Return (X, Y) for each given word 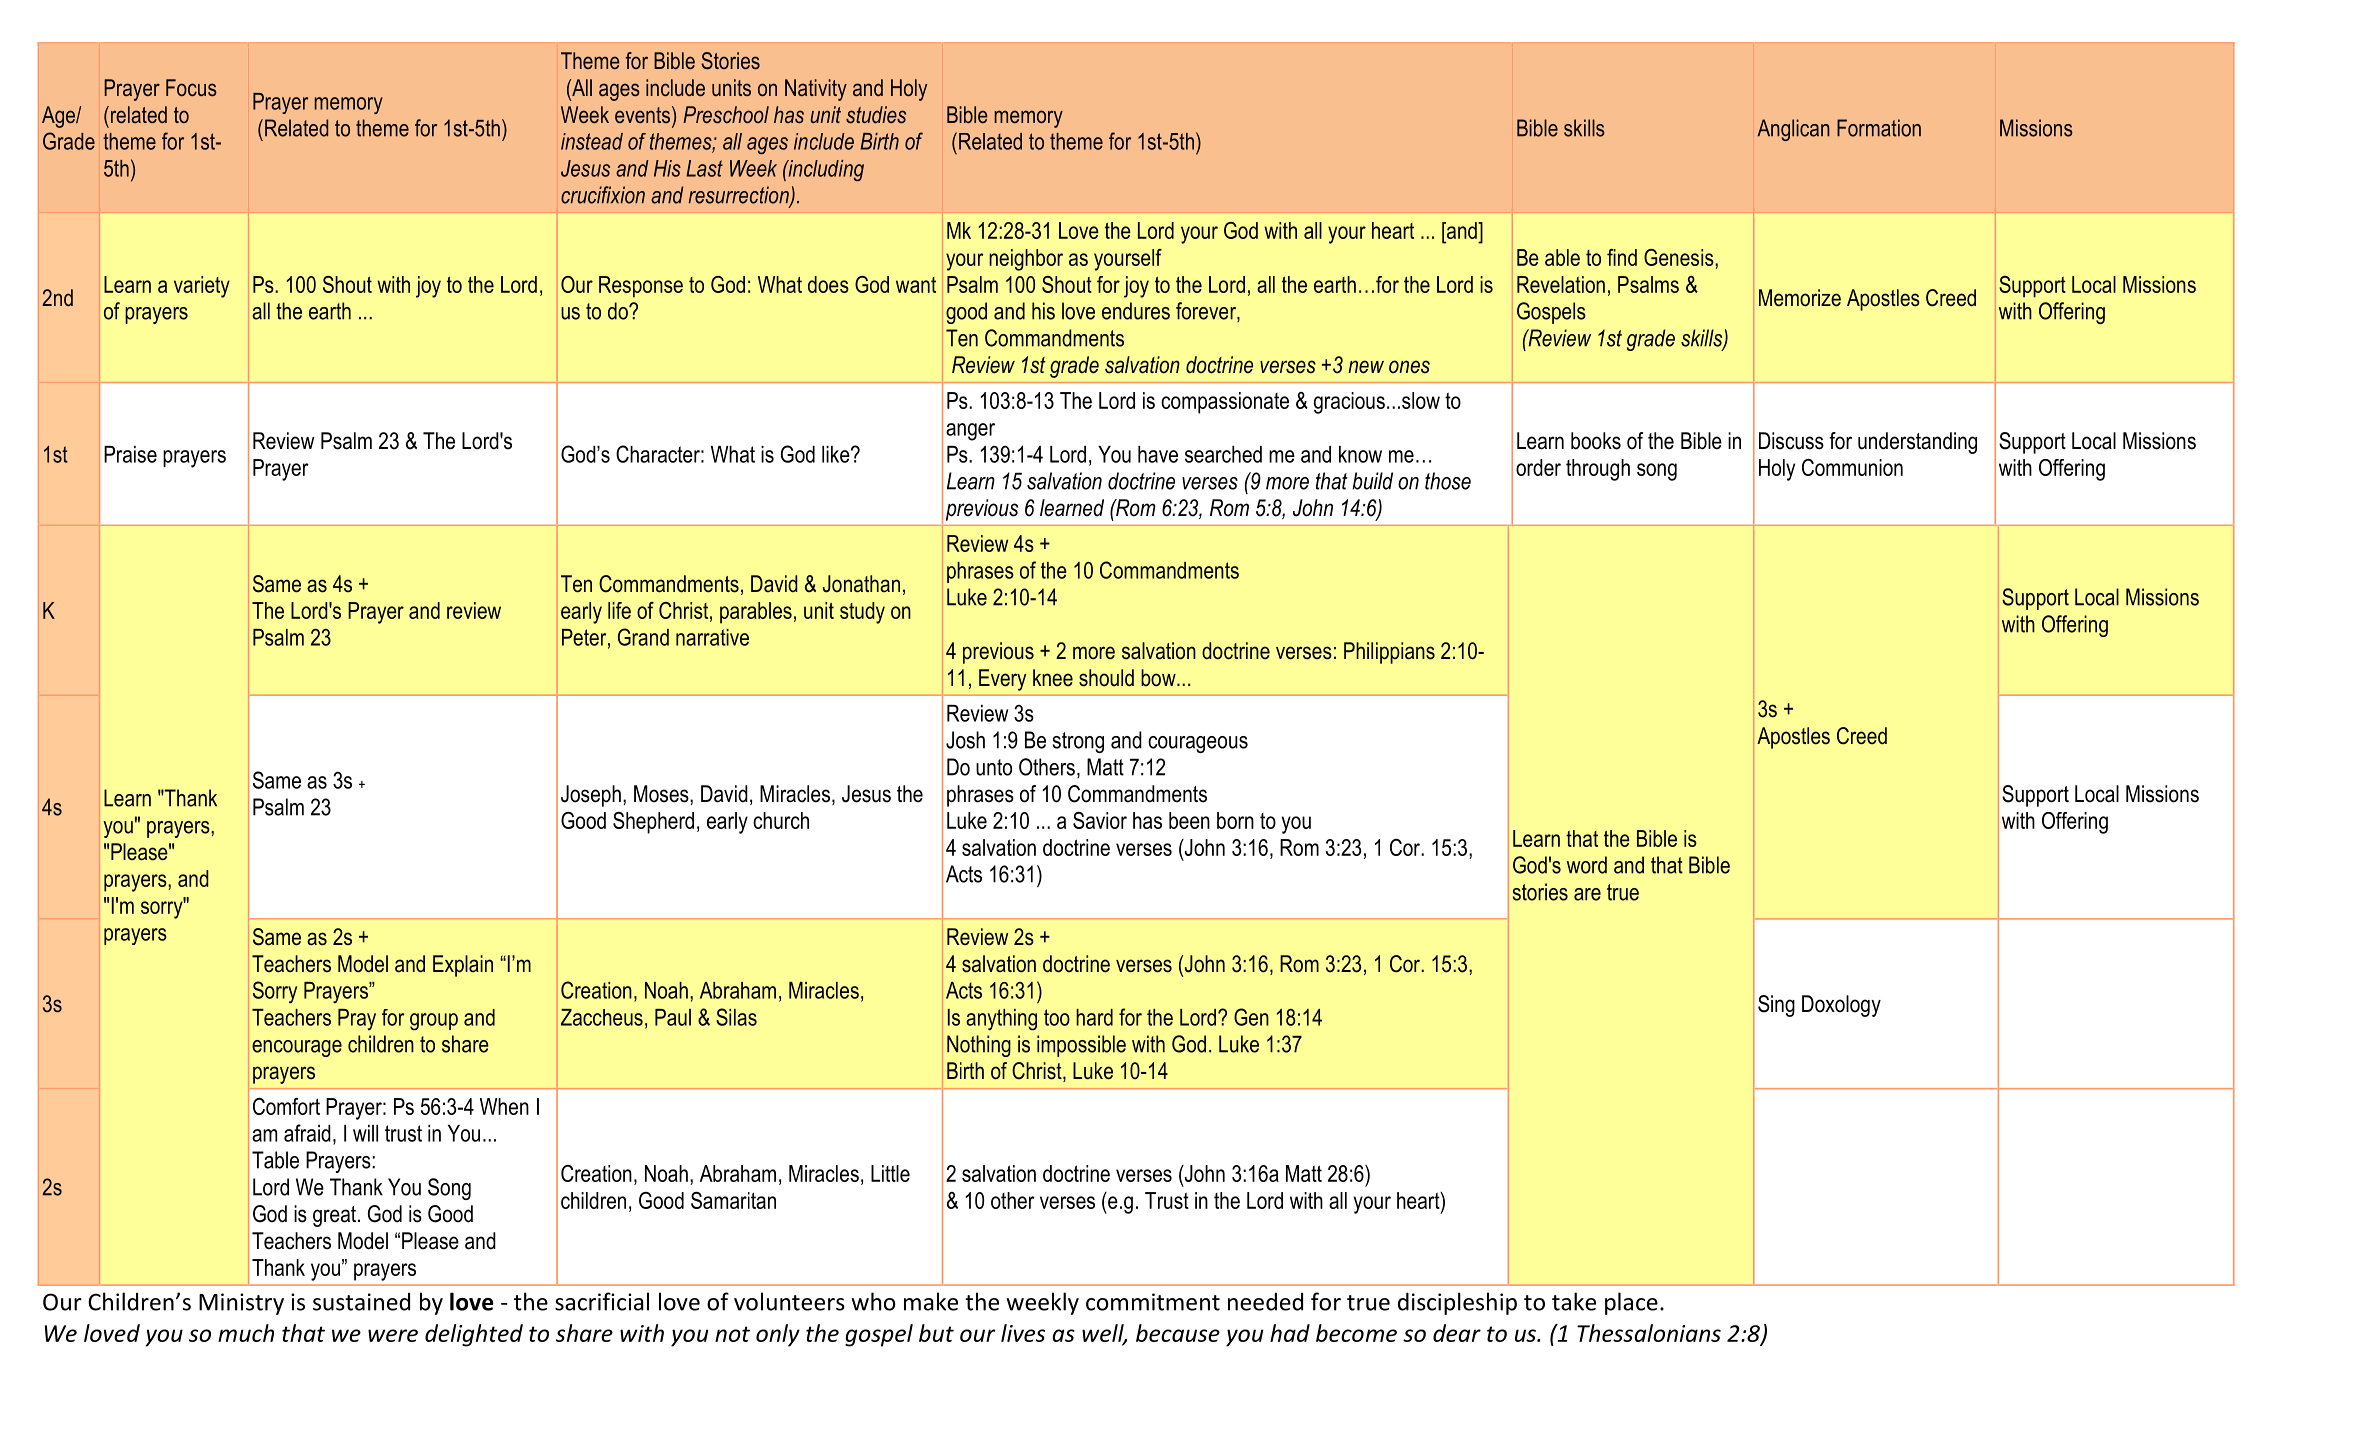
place (1631, 1303)
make (931, 1301)
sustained (361, 1301)
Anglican (1793, 130)
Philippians (1389, 653)
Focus (191, 88)
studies (876, 114)
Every (1002, 680)
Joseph (591, 796)
